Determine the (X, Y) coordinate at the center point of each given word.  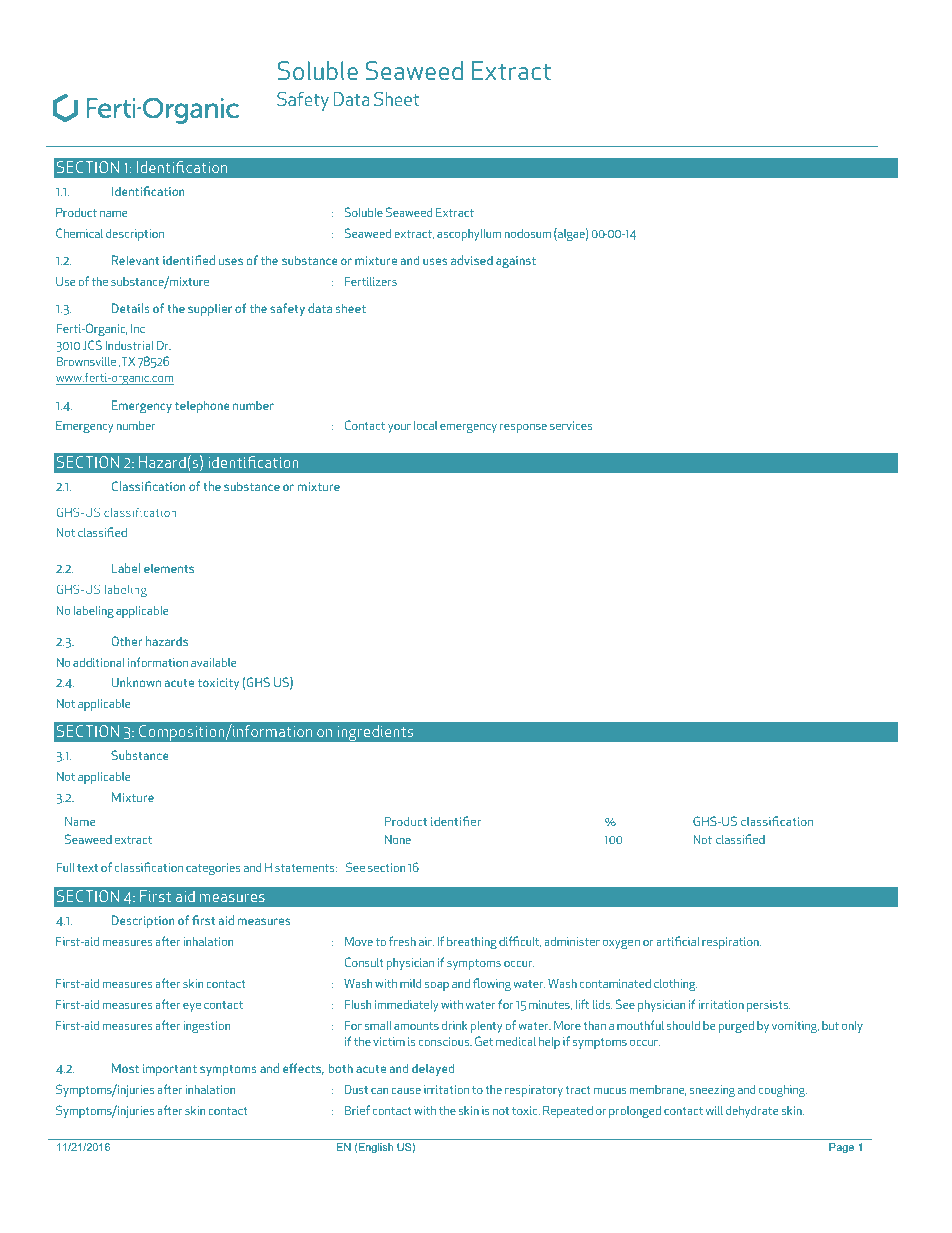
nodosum (528, 233)
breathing (472, 943)
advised (472, 260)
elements (169, 568)
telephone (202, 406)
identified (189, 260)
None (398, 839)
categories (213, 869)
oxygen (621, 944)
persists (768, 1006)
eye (192, 1007)
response (523, 428)
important (170, 1070)
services (571, 425)
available (213, 662)
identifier (456, 821)
